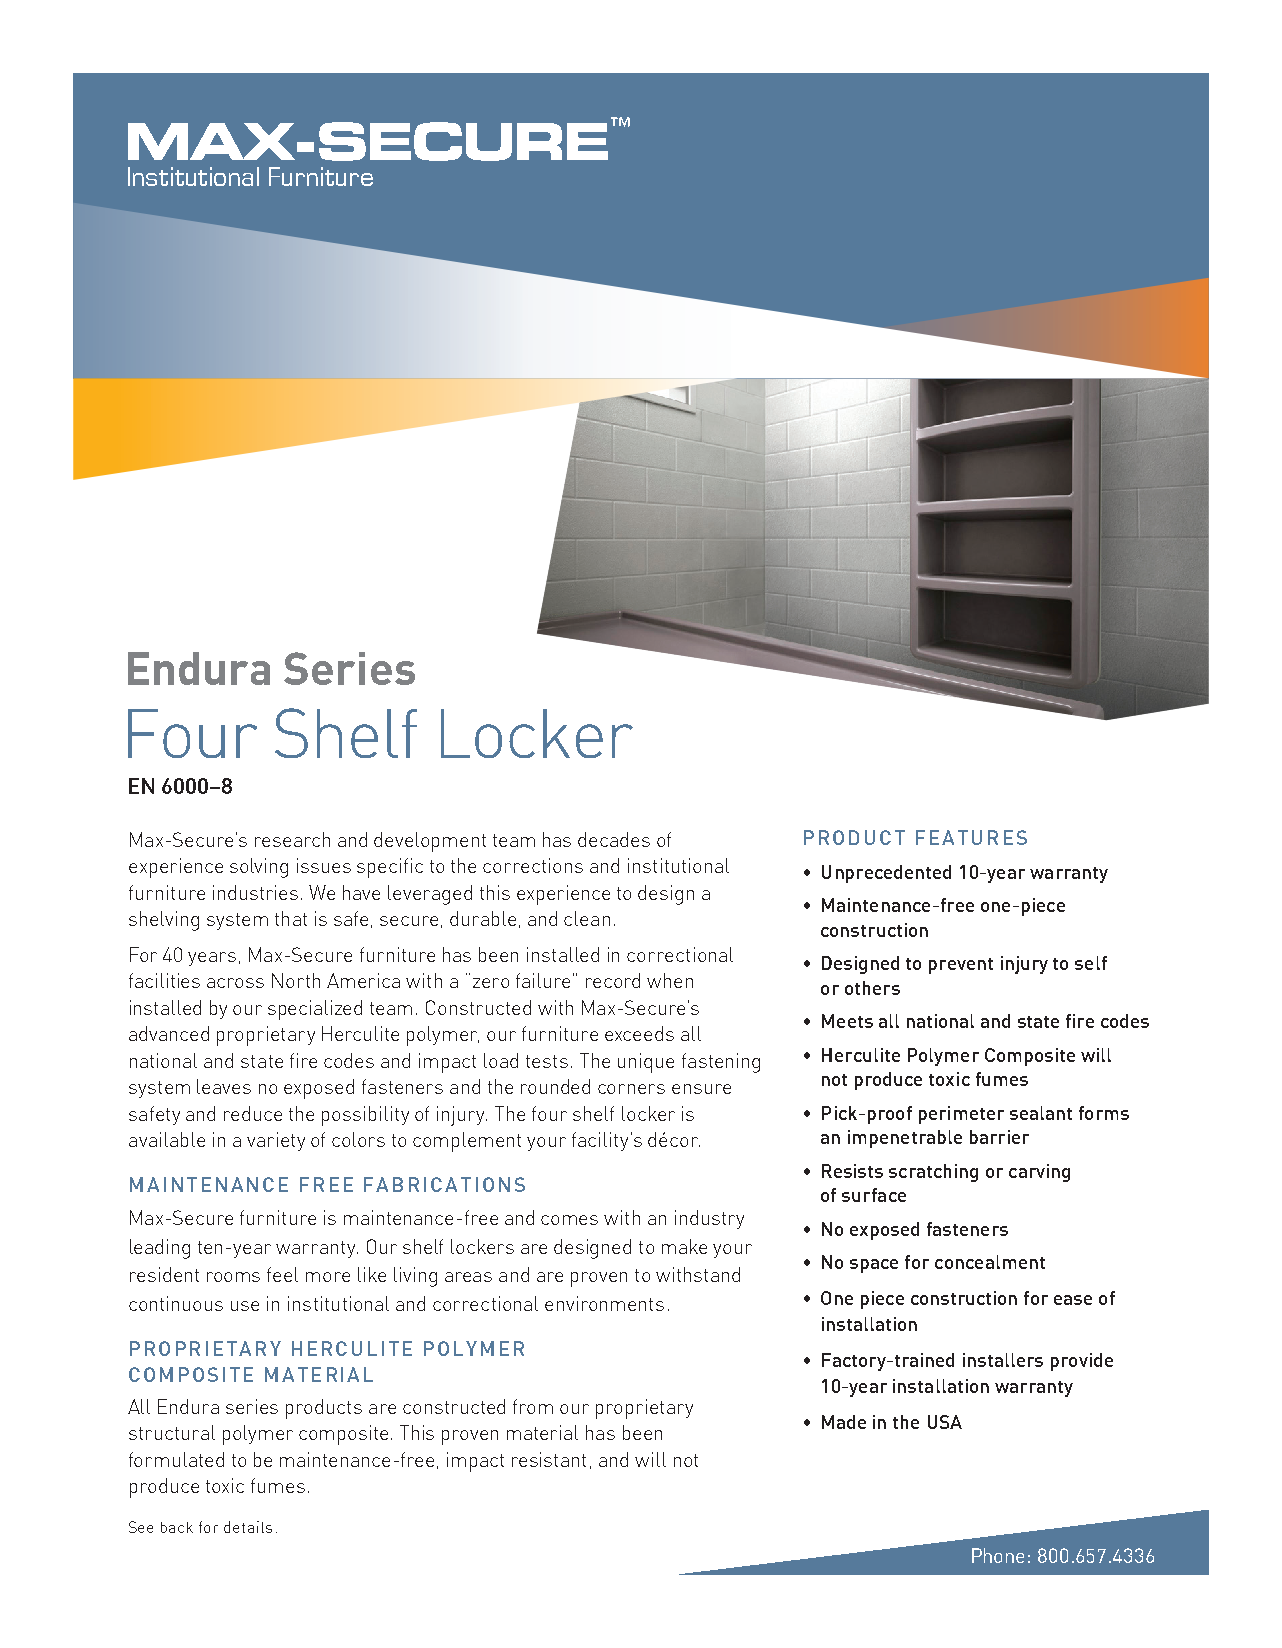 This screenshot has height=1648, width=1282. I want to click on variety, so click(276, 1141).
